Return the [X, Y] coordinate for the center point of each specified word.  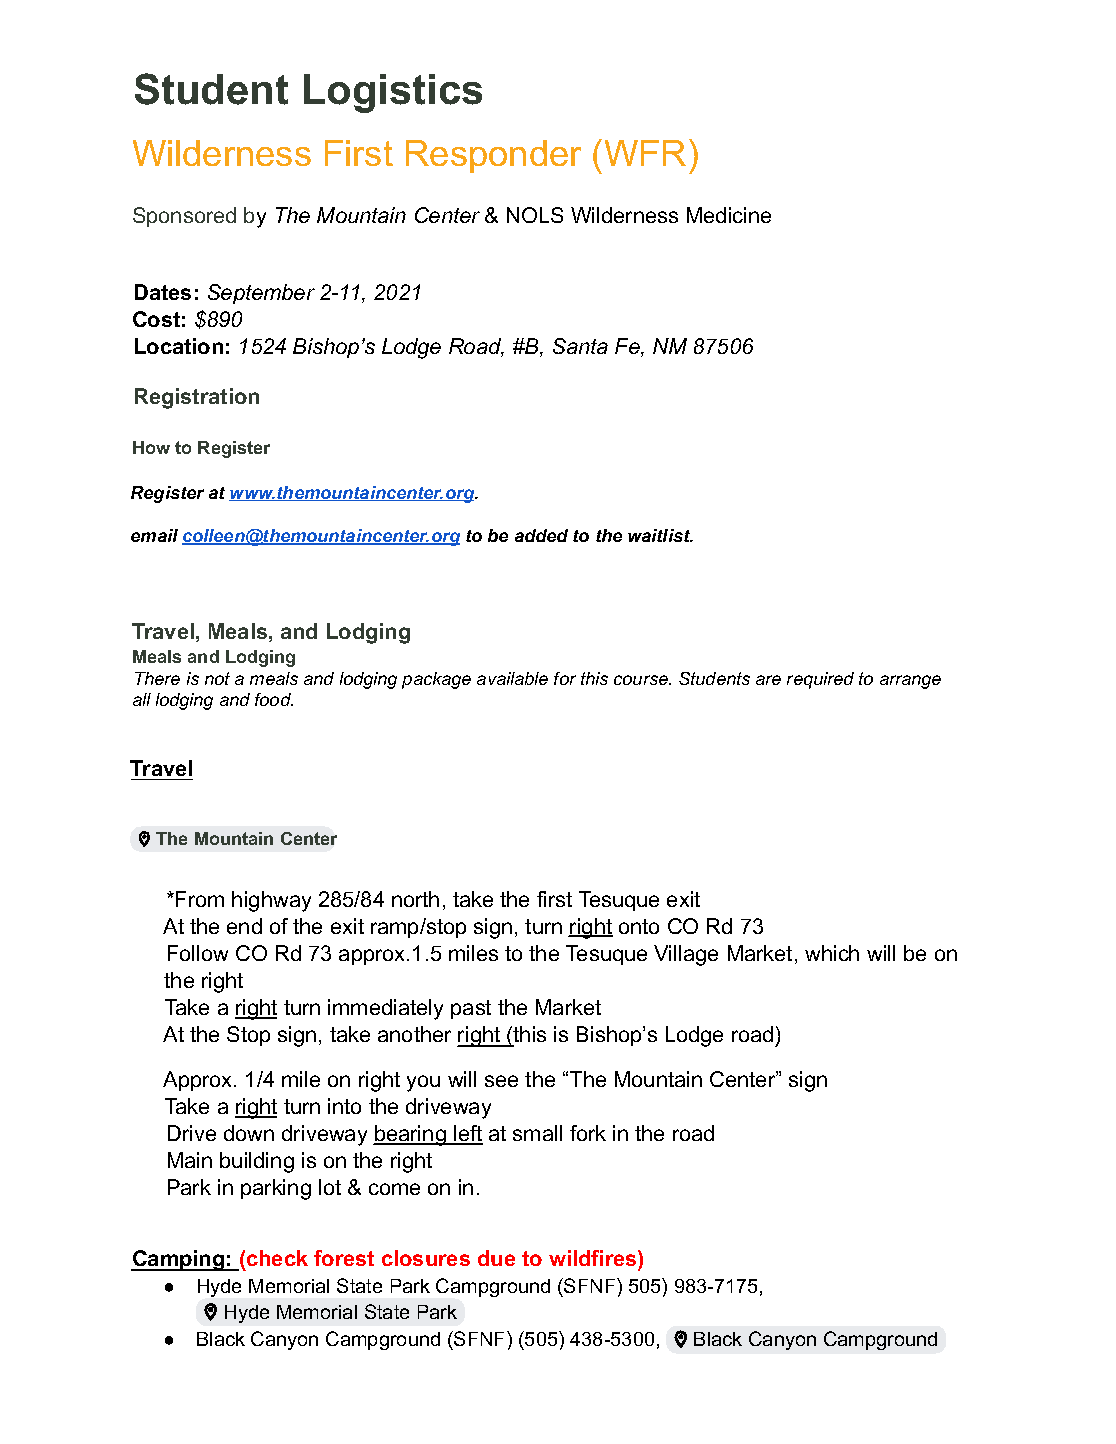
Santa [580, 346]
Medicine [729, 215]
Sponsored [184, 217]
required [820, 680]
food [274, 699]
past [471, 1009]
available [512, 678]
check [277, 1258]
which [832, 953]
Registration [197, 398]
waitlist [660, 535]
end [244, 926]
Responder [493, 156]
